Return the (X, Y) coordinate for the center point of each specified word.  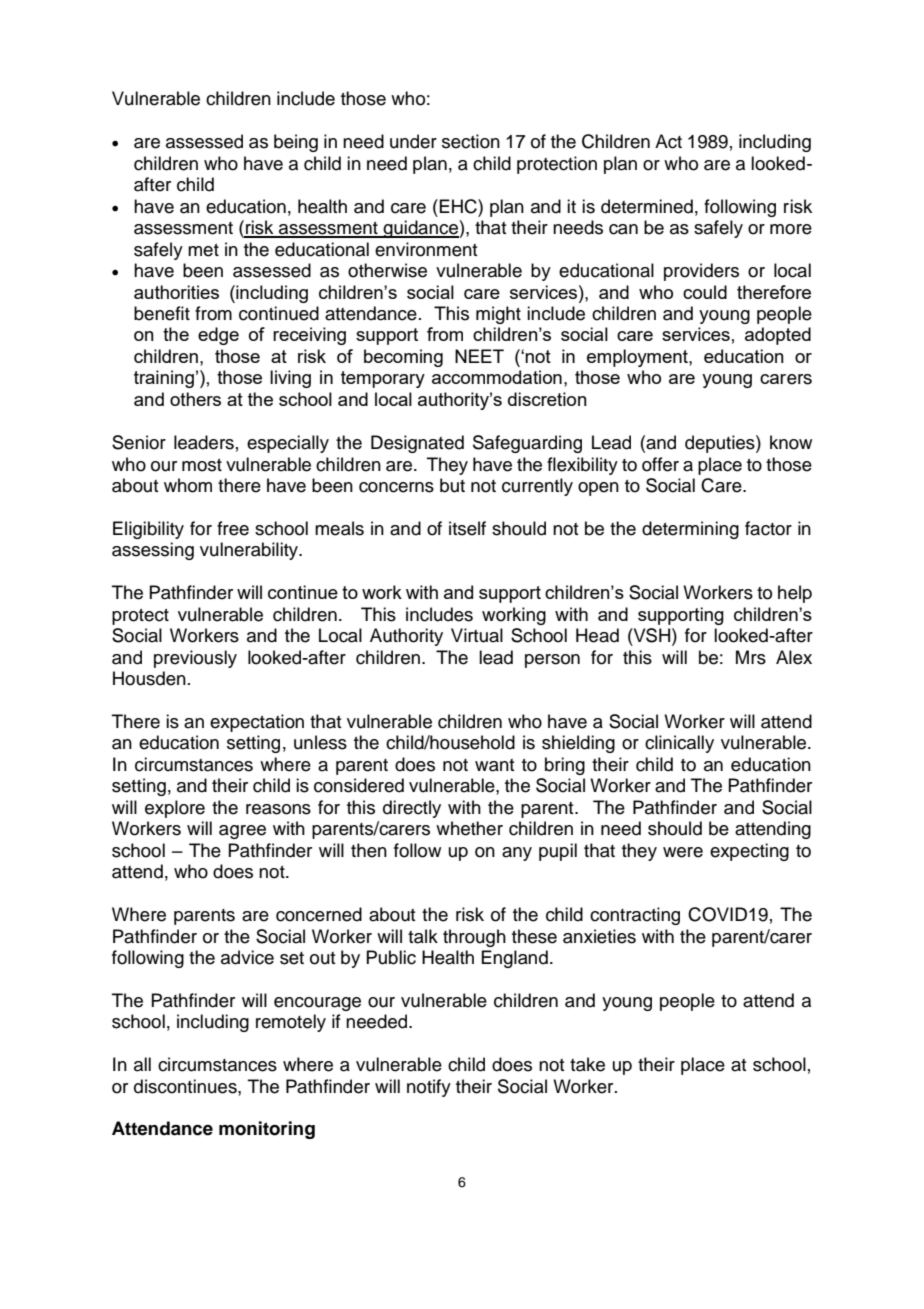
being (296, 143)
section (471, 141)
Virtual (477, 635)
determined (647, 206)
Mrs (751, 657)
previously (195, 659)
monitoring (267, 1130)
